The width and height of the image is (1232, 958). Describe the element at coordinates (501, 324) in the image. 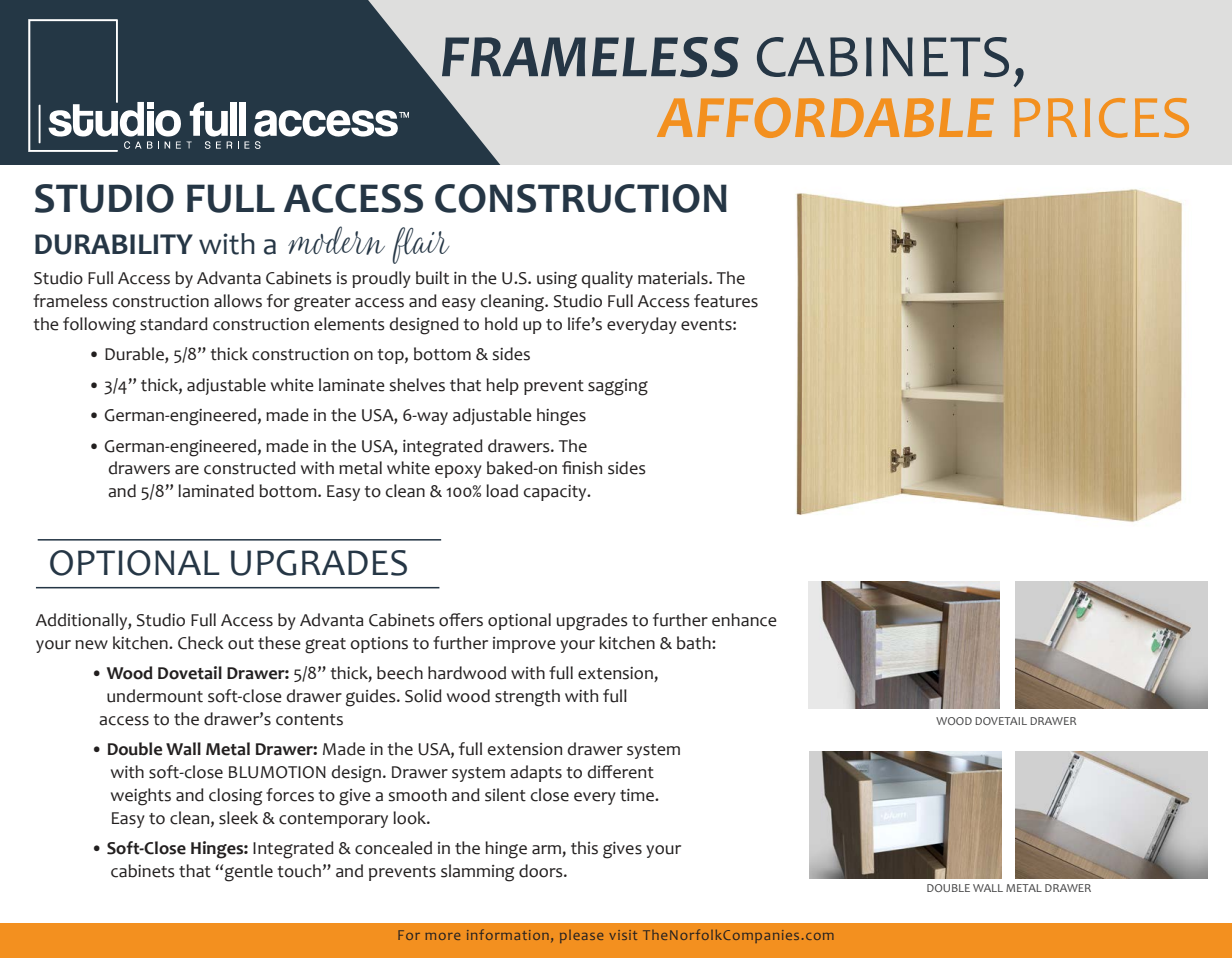

I see `hold` at that location.
